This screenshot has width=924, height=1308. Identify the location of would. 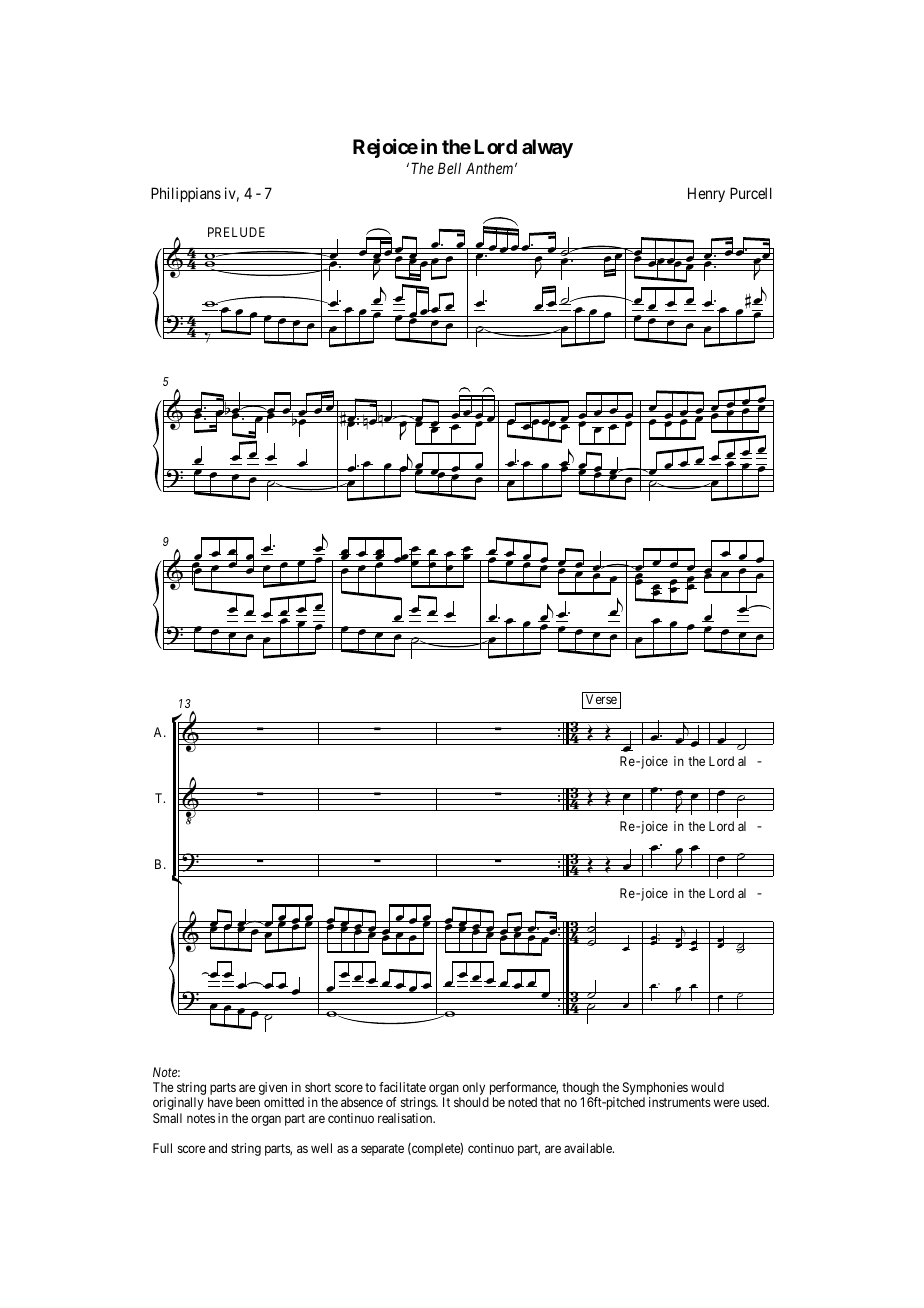
(707, 1087).
